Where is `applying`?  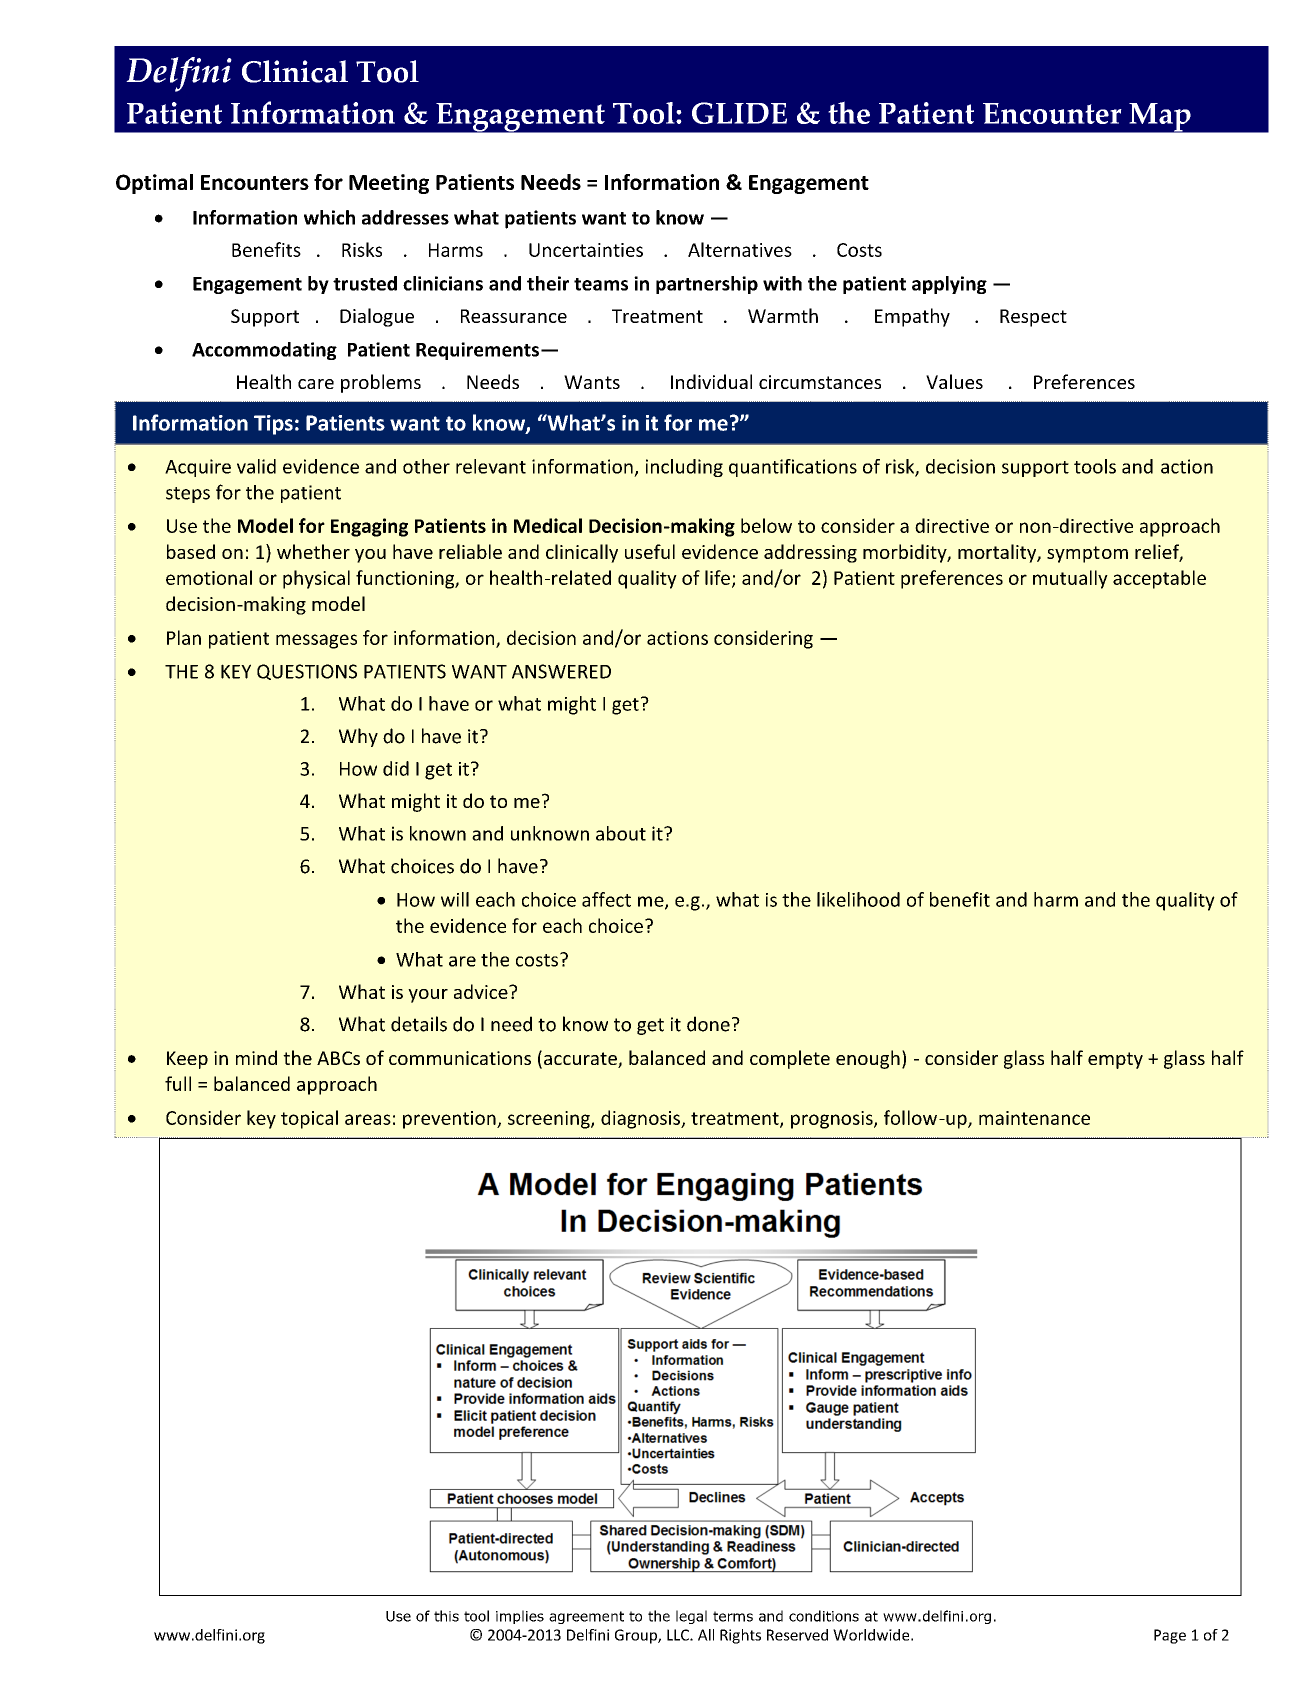 applying is located at coordinates (949, 285).
